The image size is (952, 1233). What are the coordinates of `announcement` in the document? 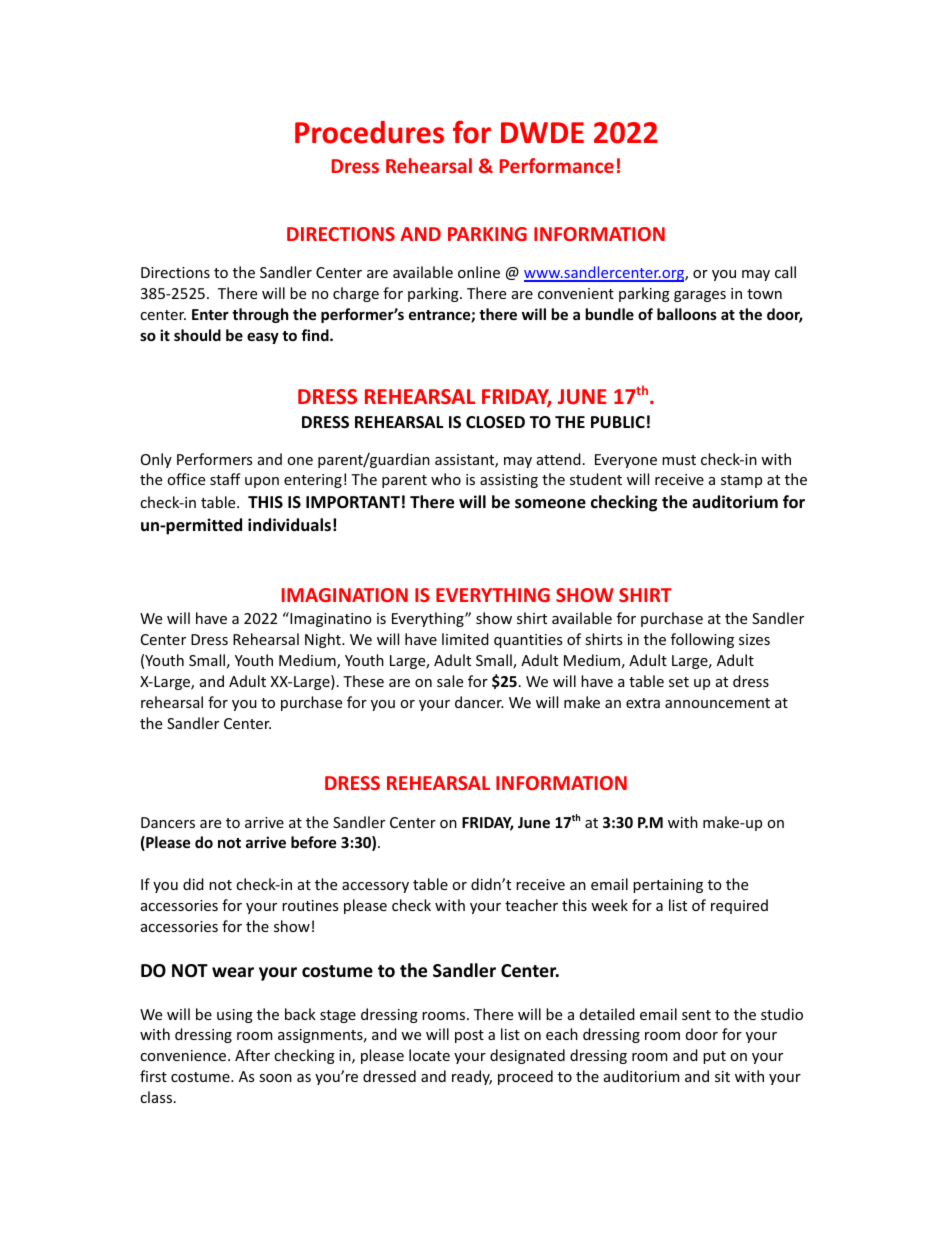 It's located at (717, 703).
